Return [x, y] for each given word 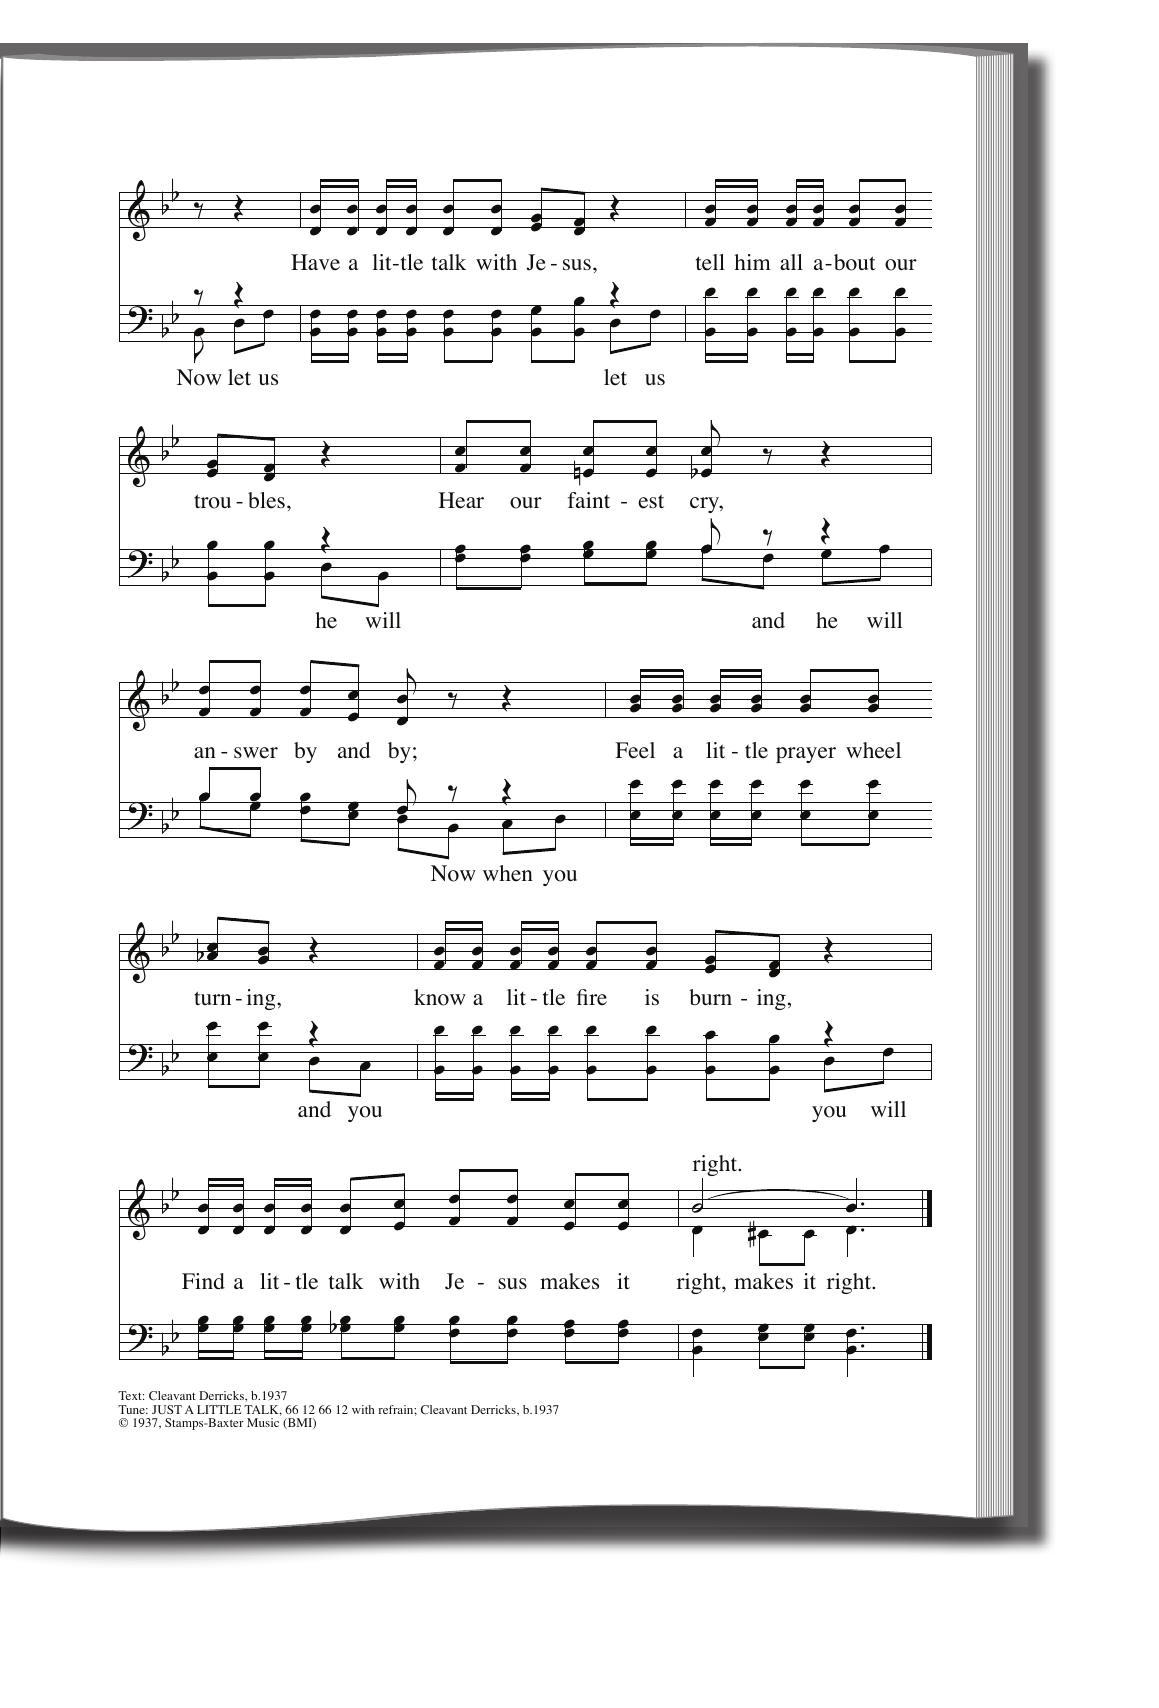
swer [256, 753]
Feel [635, 750]
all [791, 262]
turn [212, 998]
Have [315, 262]
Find [203, 1281]
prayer [806, 755]
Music [263, 1422]
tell [710, 262]
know [440, 997]
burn [710, 997]
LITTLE [219, 1409]
